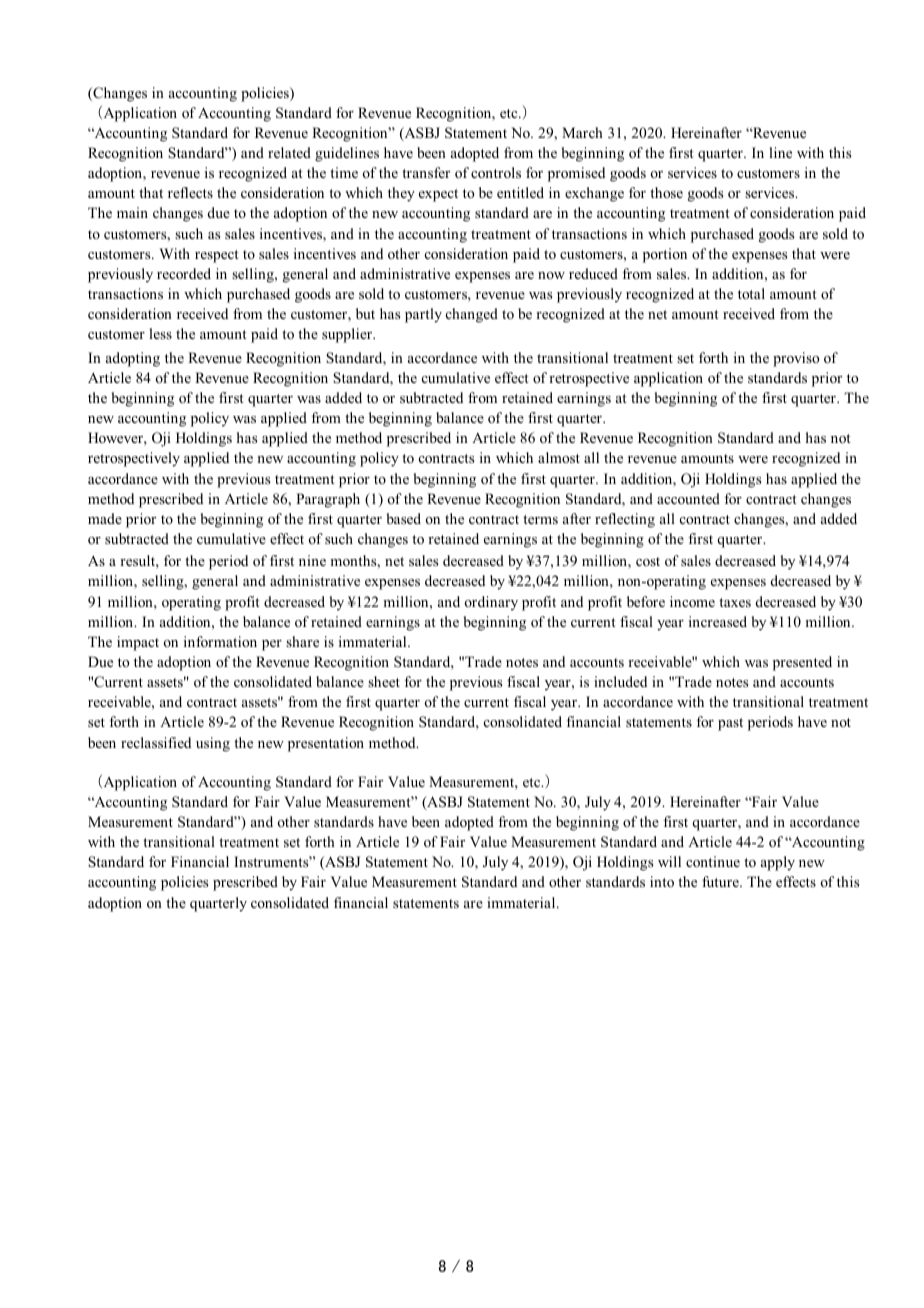 This document has height=1308, width=924. I want to click on ordinary, so click(491, 603).
